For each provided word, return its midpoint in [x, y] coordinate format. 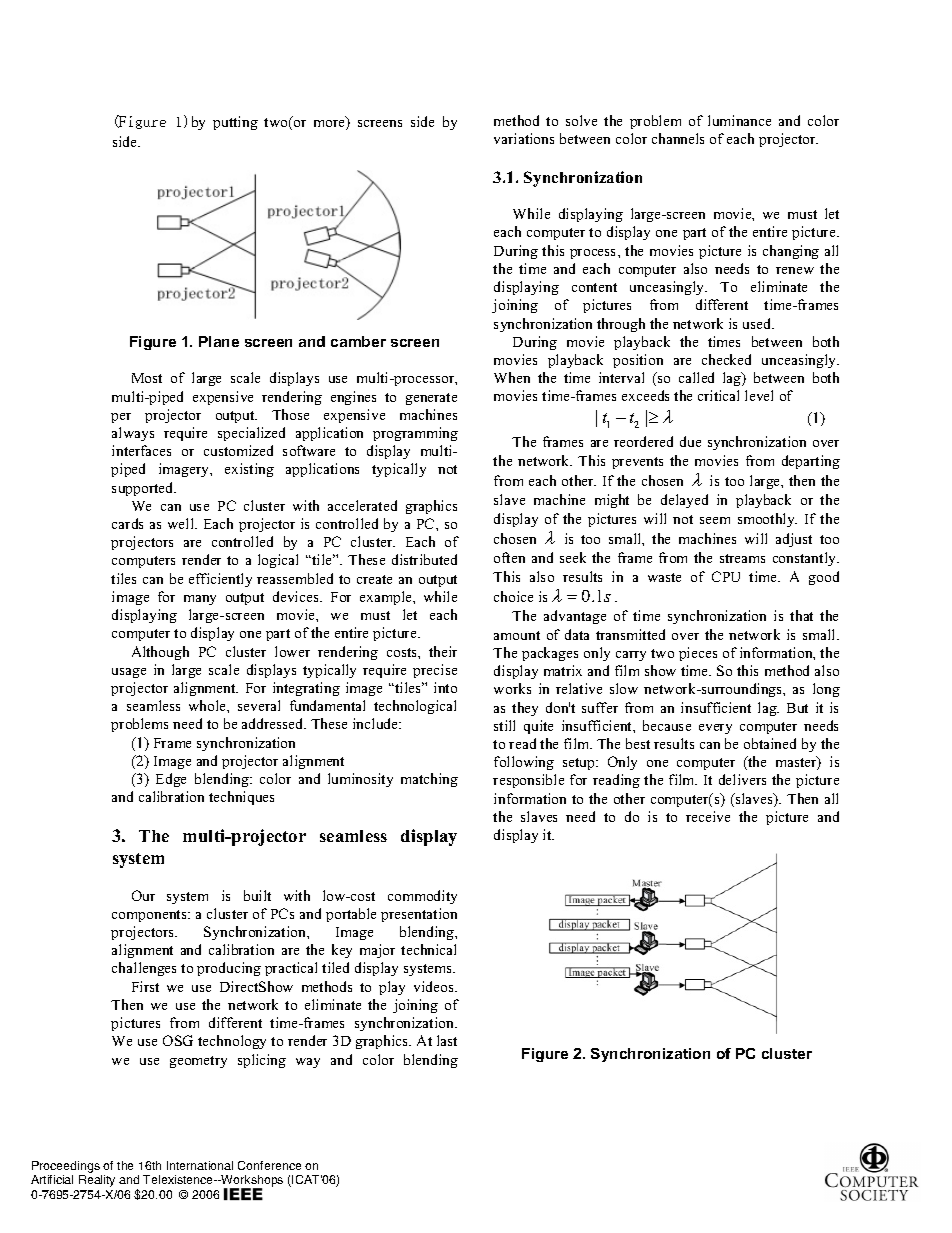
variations [524, 138]
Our [143, 895]
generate [431, 399]
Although [160, 653]
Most [147, 378]
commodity [422, 897]
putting [235, 123]
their [443, 651]
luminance [739, 120]
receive [708, 816]
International [200, 1165]
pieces [698, 654]
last [447, 1040]
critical [718, 395]
